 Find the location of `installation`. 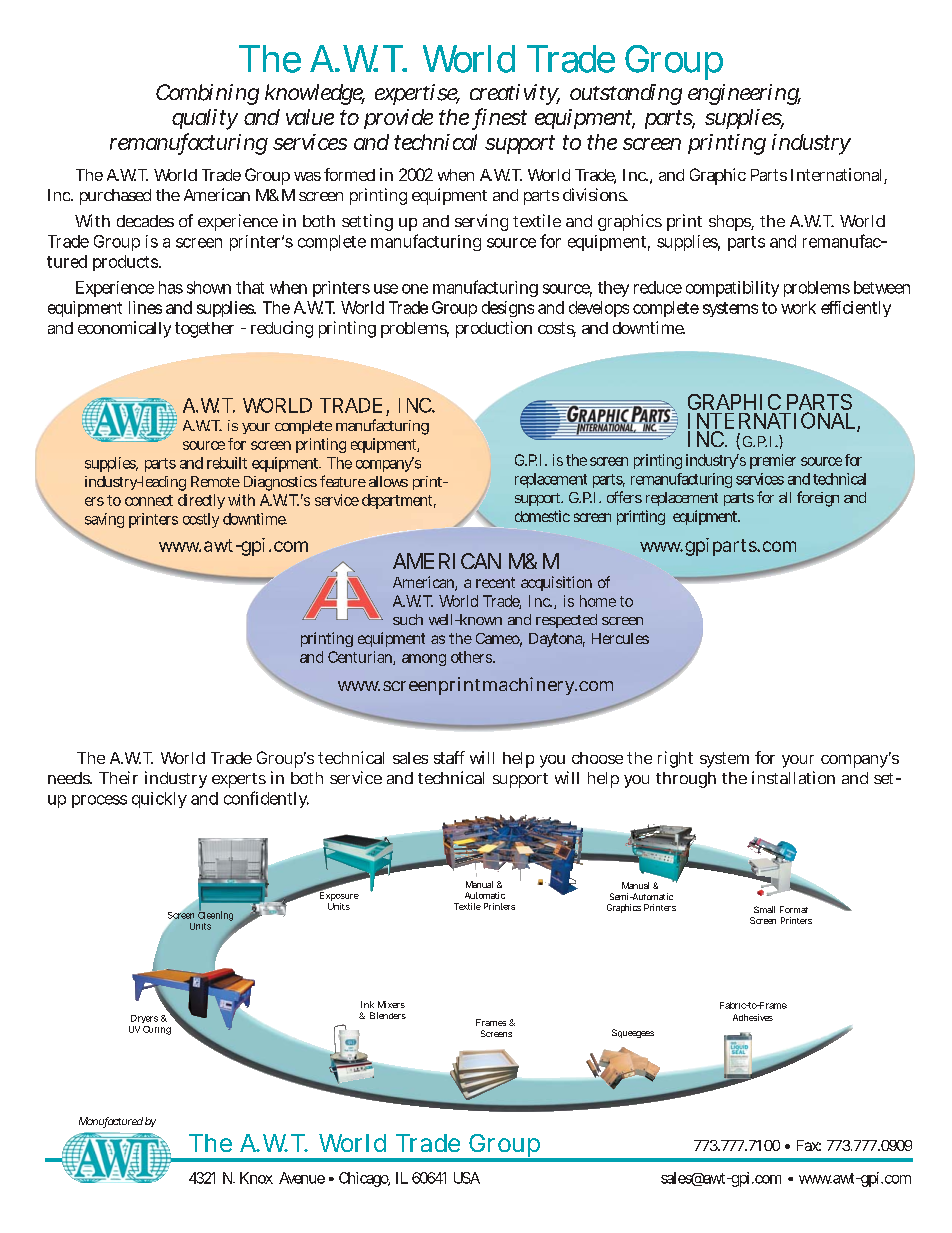

installation is located at coordinates (793, 777).
